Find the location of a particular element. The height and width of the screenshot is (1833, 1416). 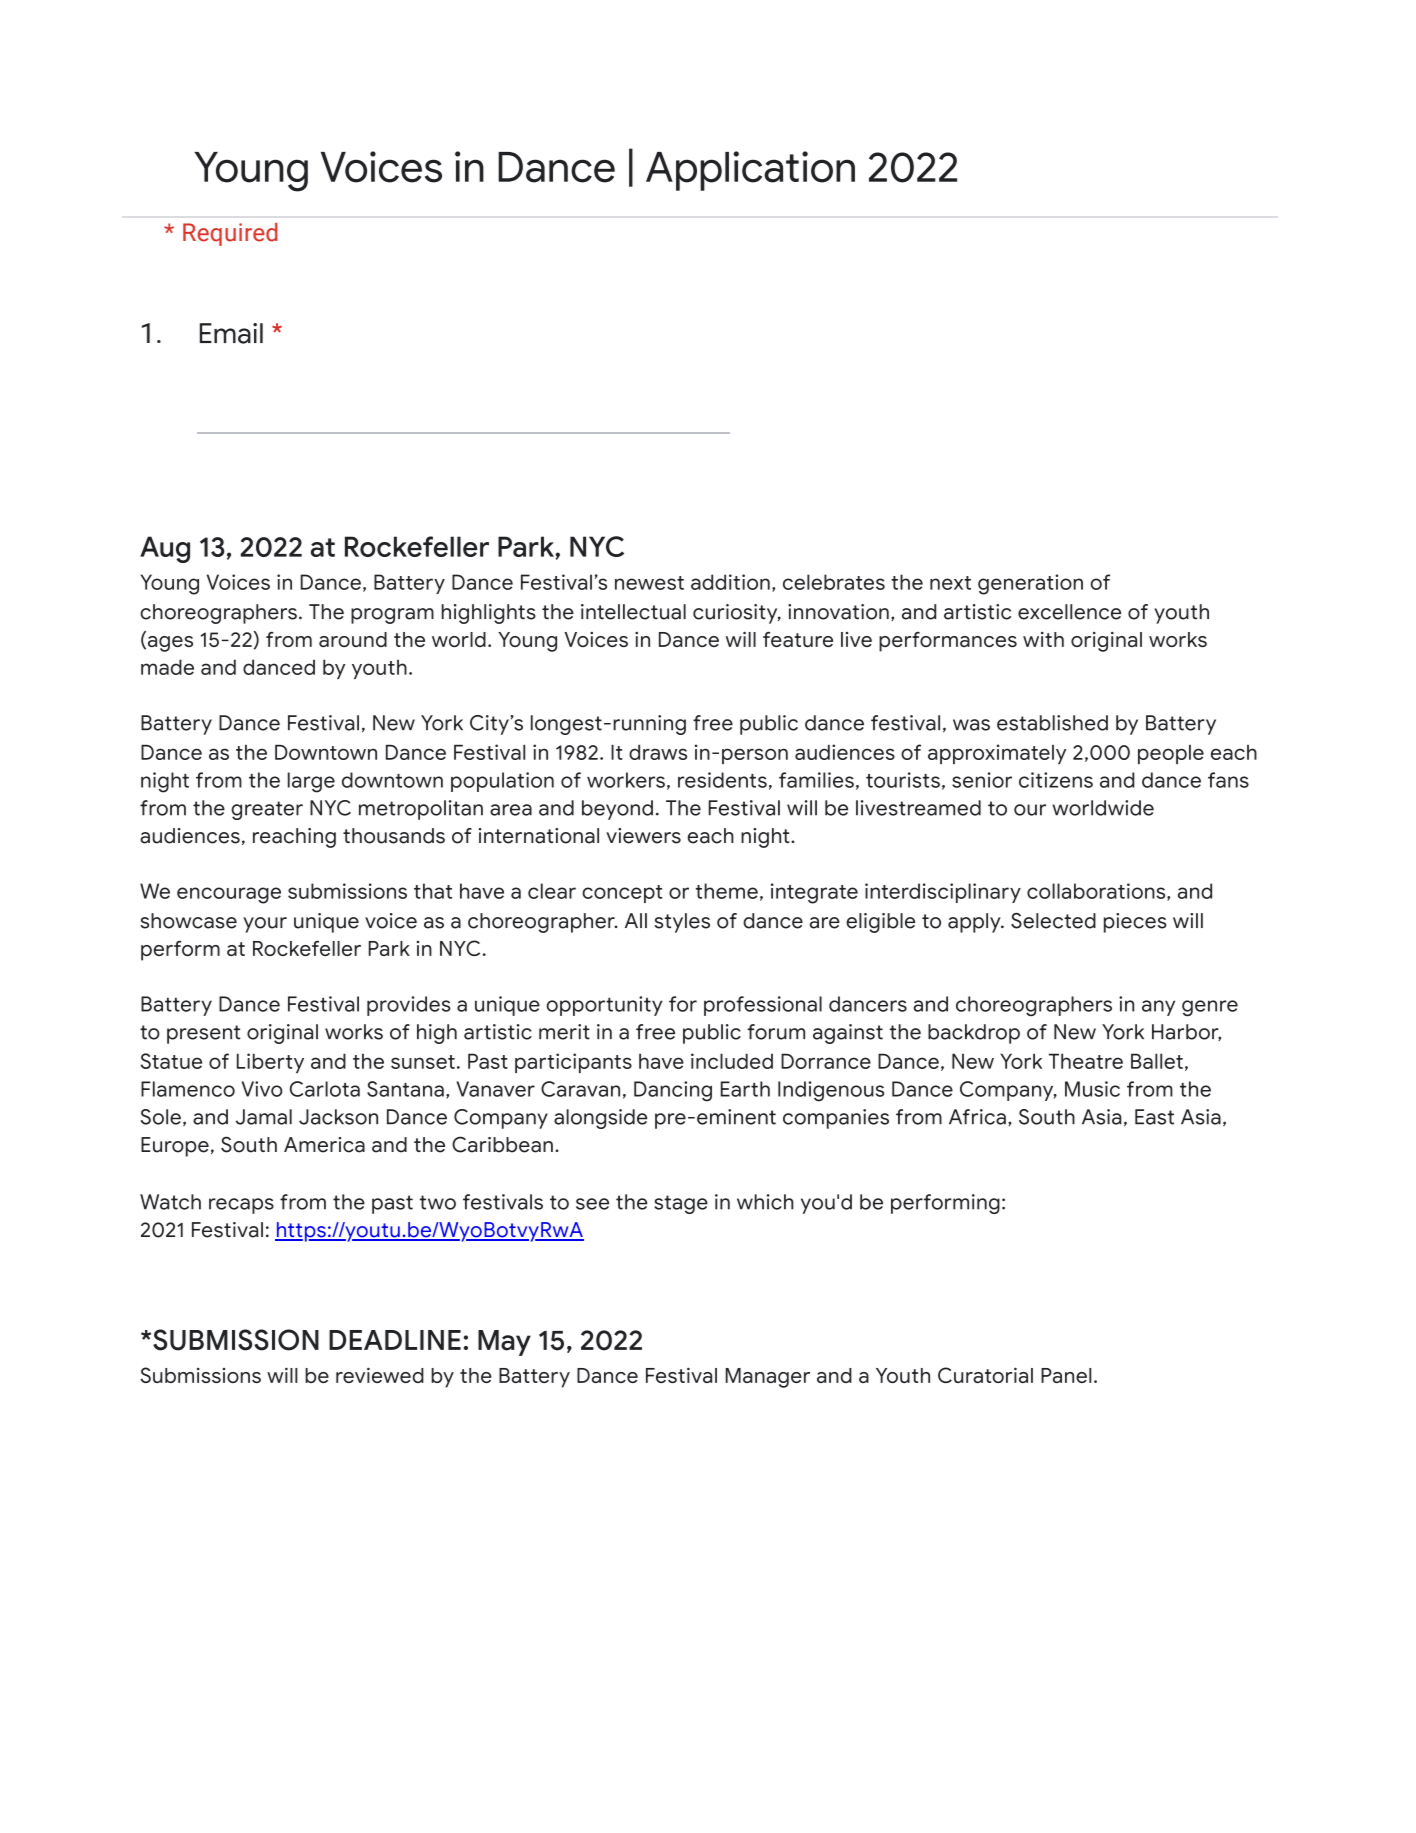

generation is located at coordinates (1030, 584).
